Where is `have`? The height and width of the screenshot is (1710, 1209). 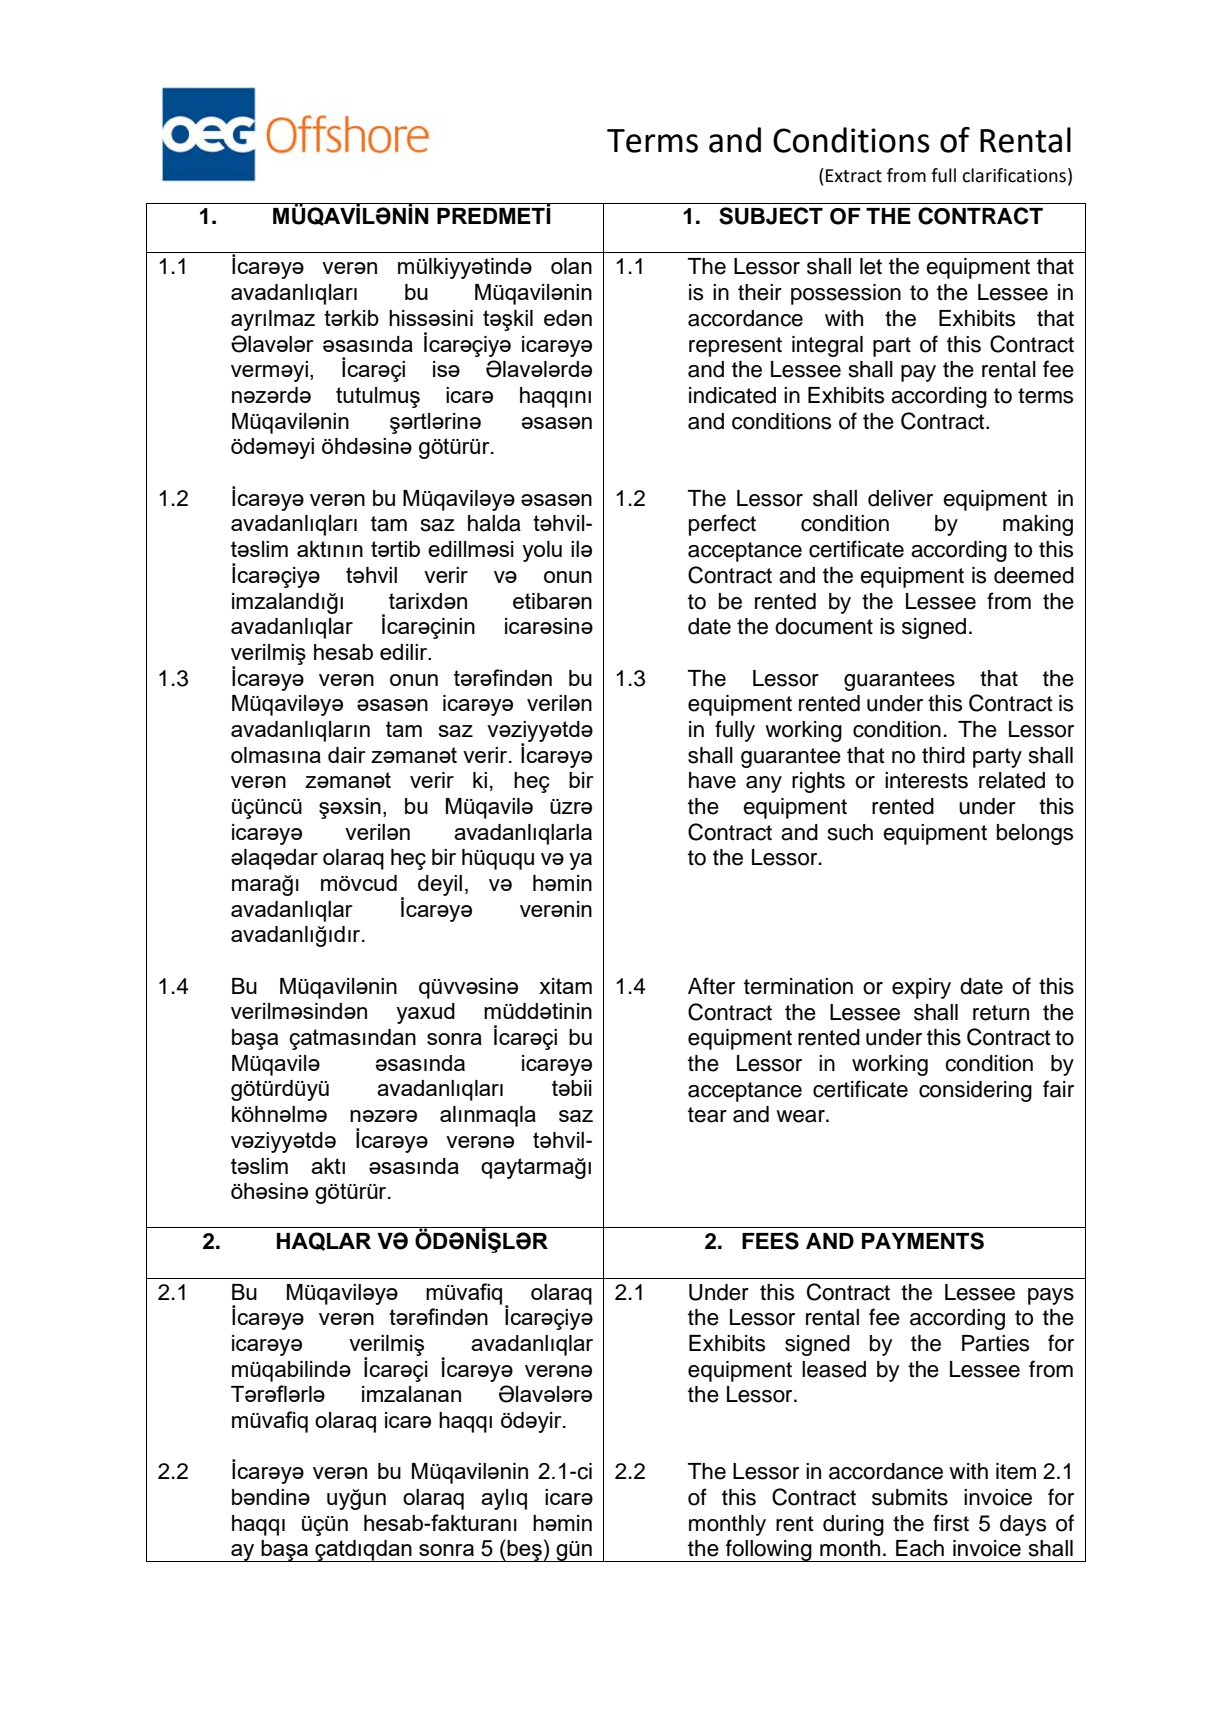
have is located at coordinates (712, 780).
